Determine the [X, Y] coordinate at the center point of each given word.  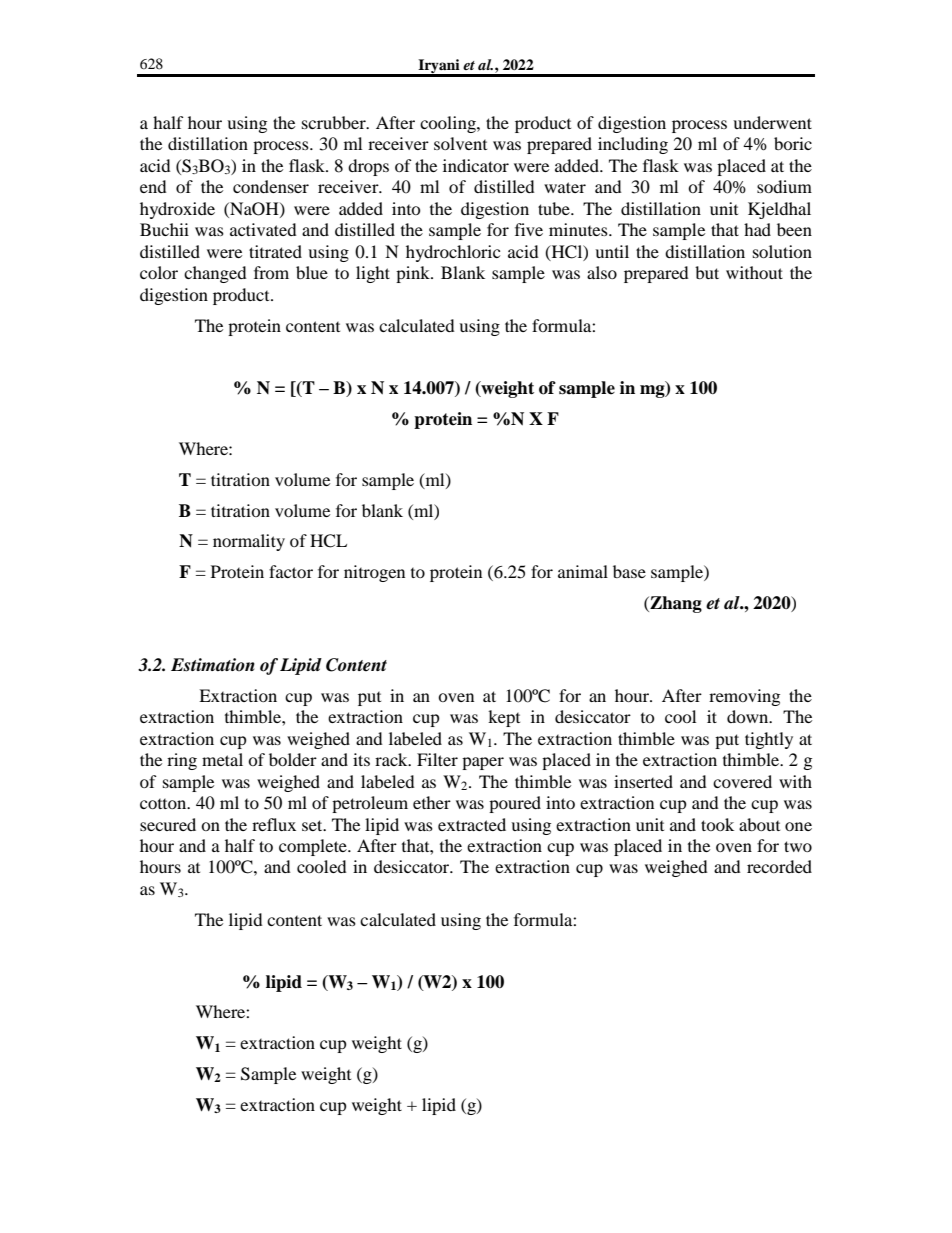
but [707, 272]
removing [744, 697]
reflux [274, 824]
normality [249, 542]
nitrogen [374, 573]
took [717, 824]
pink [414, 274]
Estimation [213, 665]
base [629, 571]
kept [504, 718]
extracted [472, 824]
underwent [772, 122]
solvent [460, 143]
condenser [271, 186]
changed [215, 274]
